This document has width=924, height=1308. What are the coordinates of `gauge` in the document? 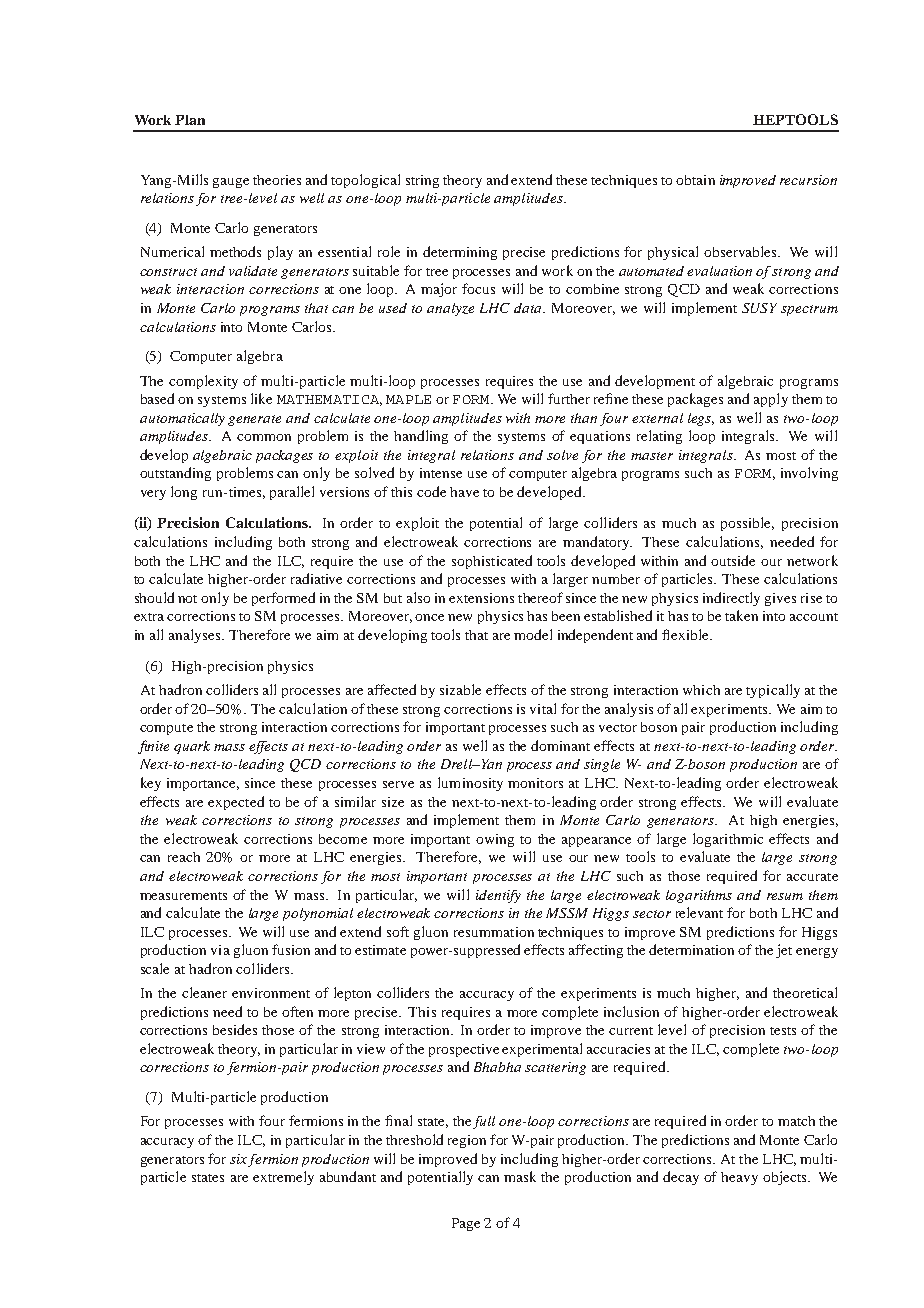 It's located at (231, 183).
